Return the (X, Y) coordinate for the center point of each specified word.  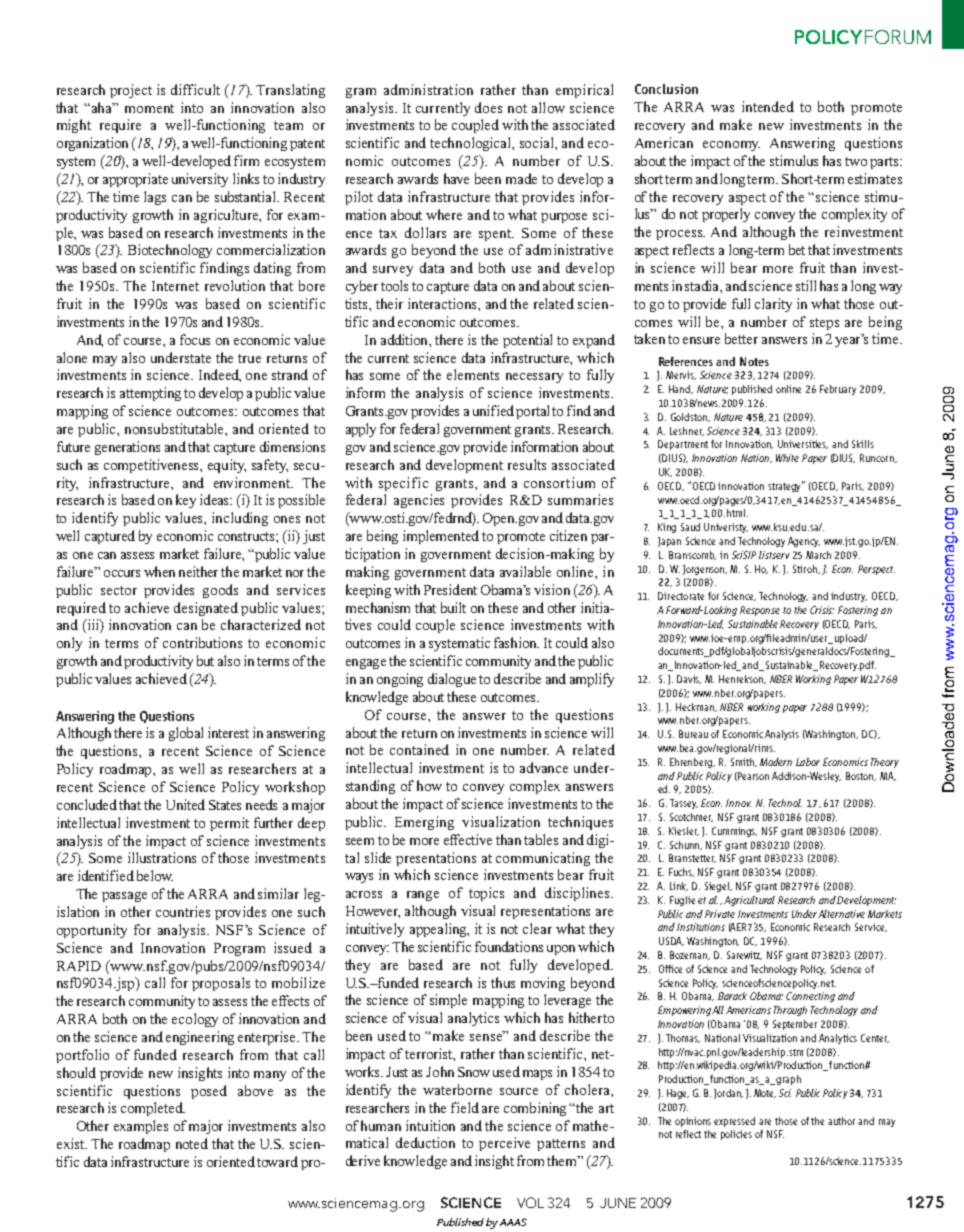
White (787, 458)
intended (768, 106)
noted (192, 1143)
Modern (776, 762)
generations (127, 448)
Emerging (424, 823)
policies (736, 1135)
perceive (504, 1144)
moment (149, 108)
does (488, 107)
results (527, 464)
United (185, 804)
